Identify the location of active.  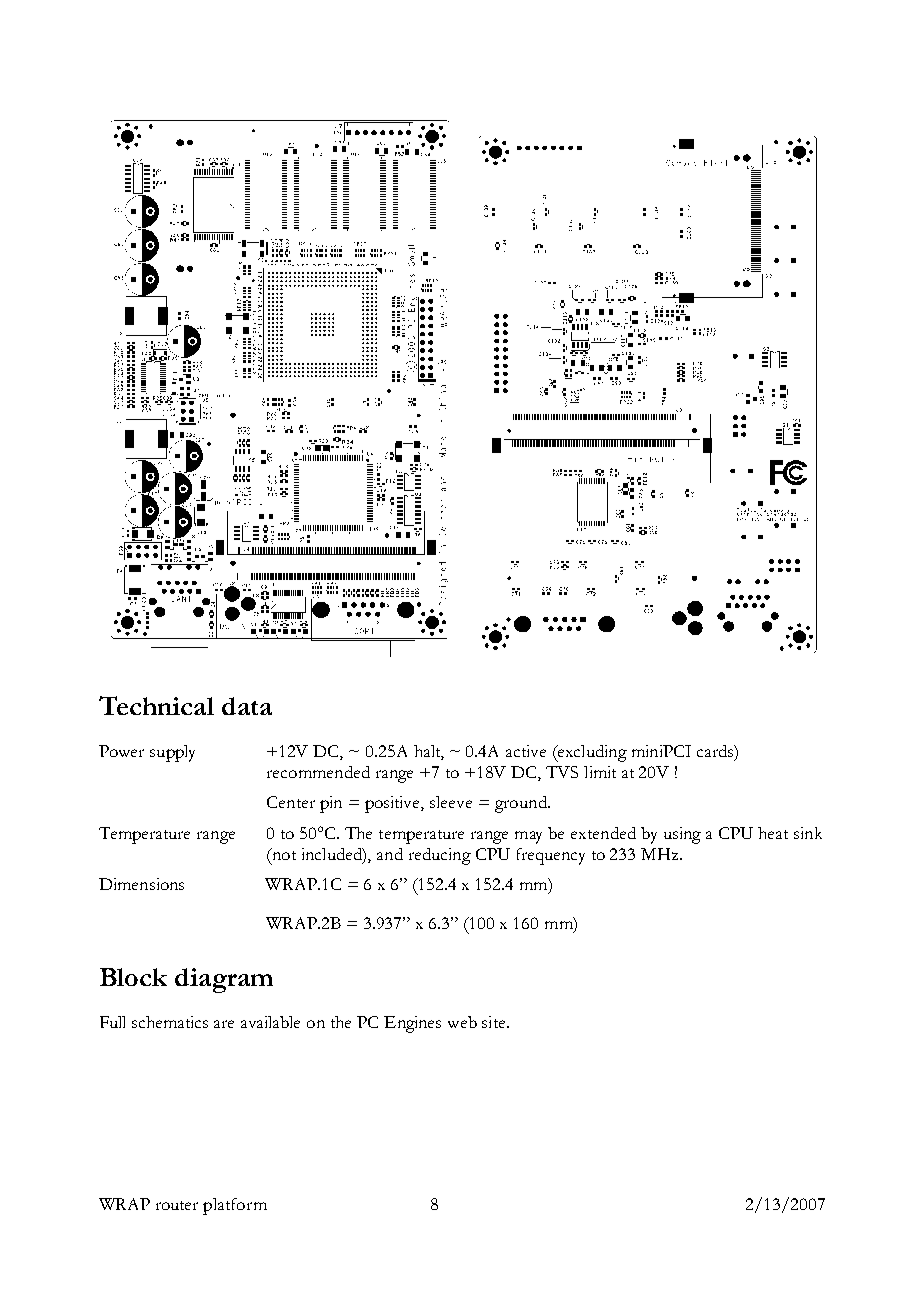
(526, 751).
